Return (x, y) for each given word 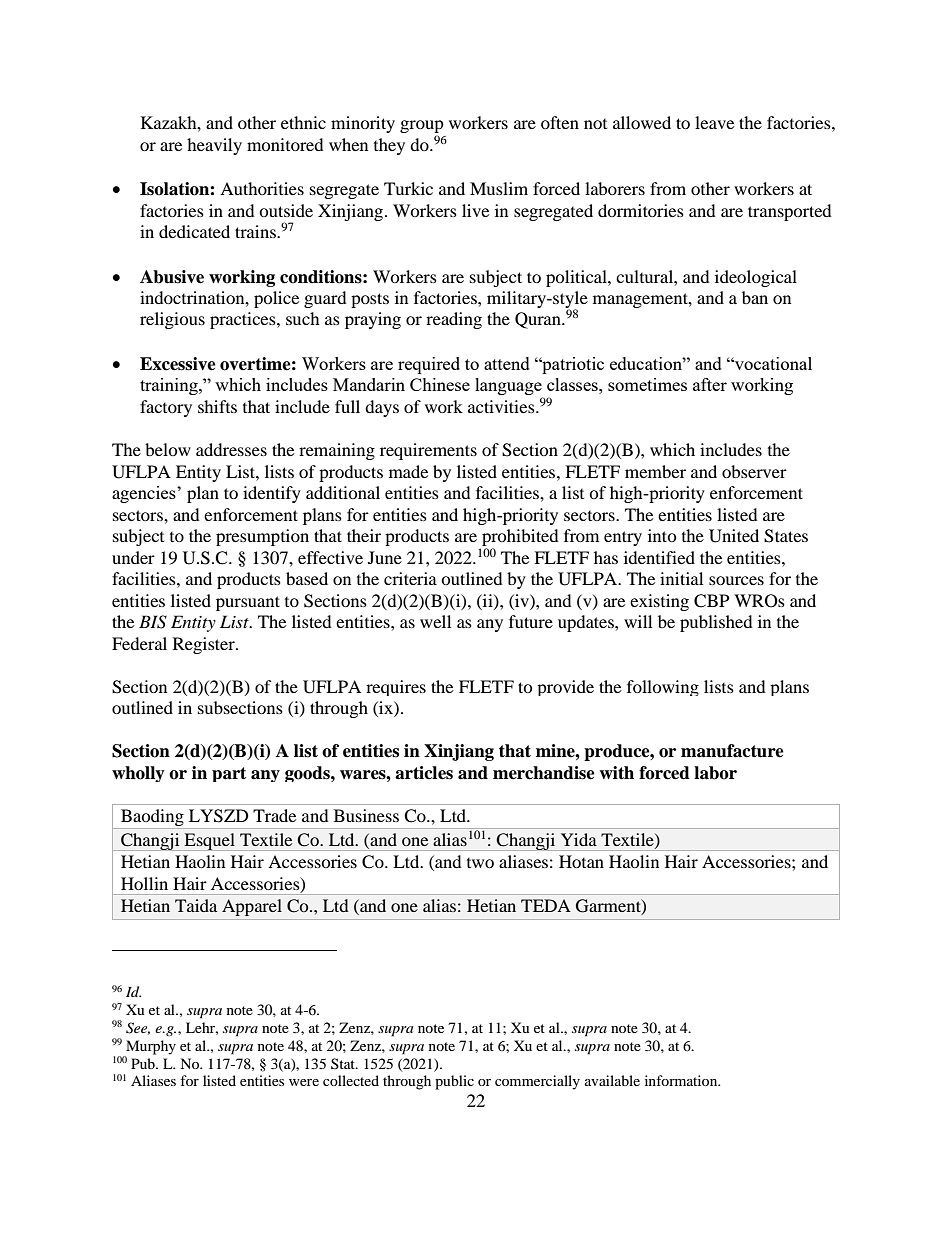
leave (714, 122)
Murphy (151, 1047)
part (229, 774)
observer (754, 471)
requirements (428, 451)
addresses (231, 449)
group (422, 128)
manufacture (732, 751)
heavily (214, 146)
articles (424, 773)
